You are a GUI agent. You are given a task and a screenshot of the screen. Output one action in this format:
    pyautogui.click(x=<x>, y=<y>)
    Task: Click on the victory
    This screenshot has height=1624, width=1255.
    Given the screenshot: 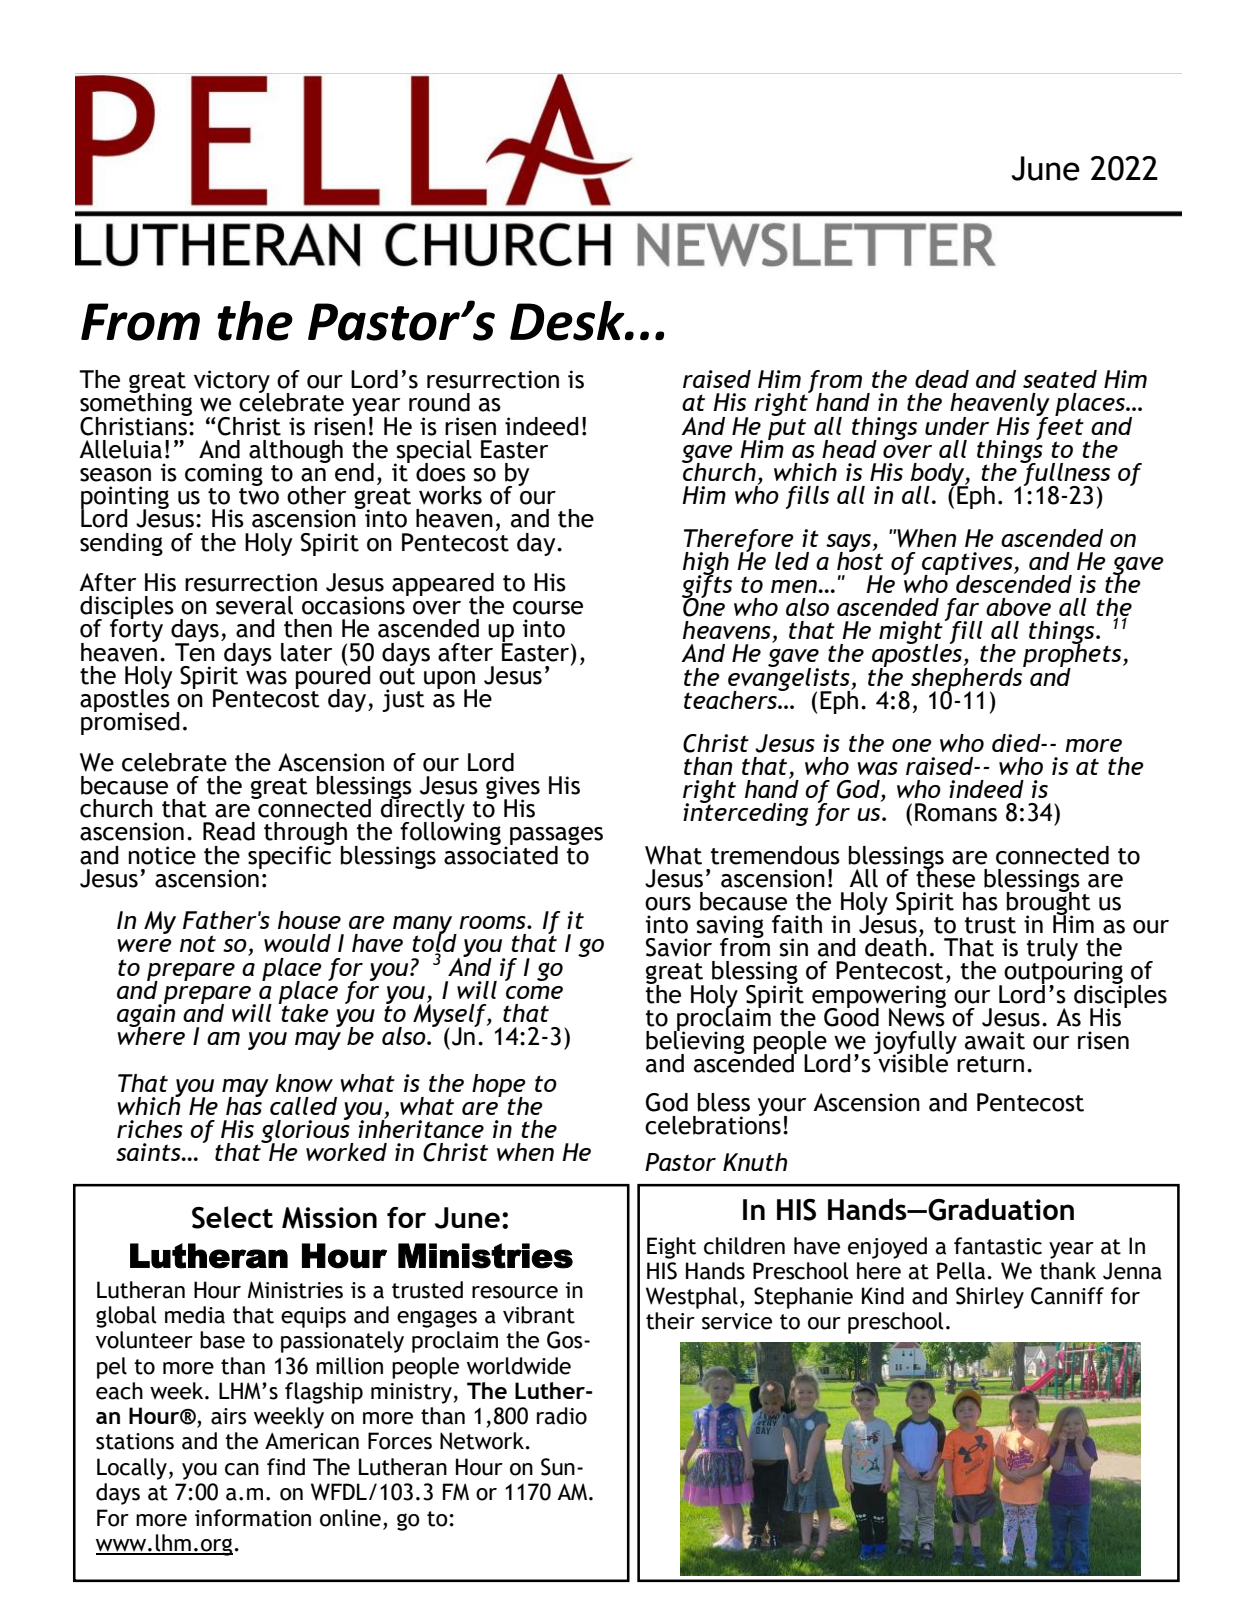 What is the action you would take?
    pyautogui.click(x=232, y=383)
